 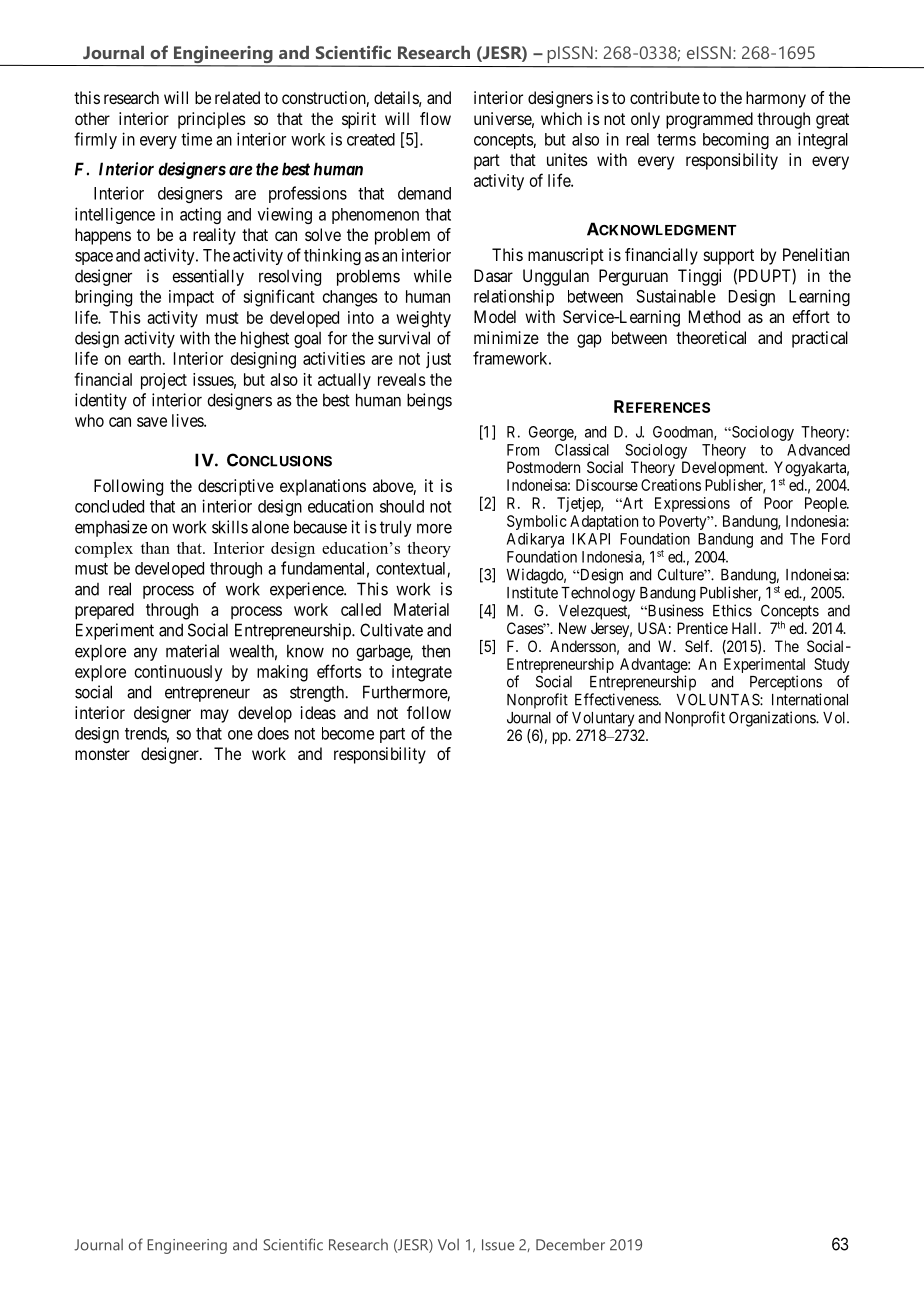 I want to click on Poor, so click(x=778, y=503).
